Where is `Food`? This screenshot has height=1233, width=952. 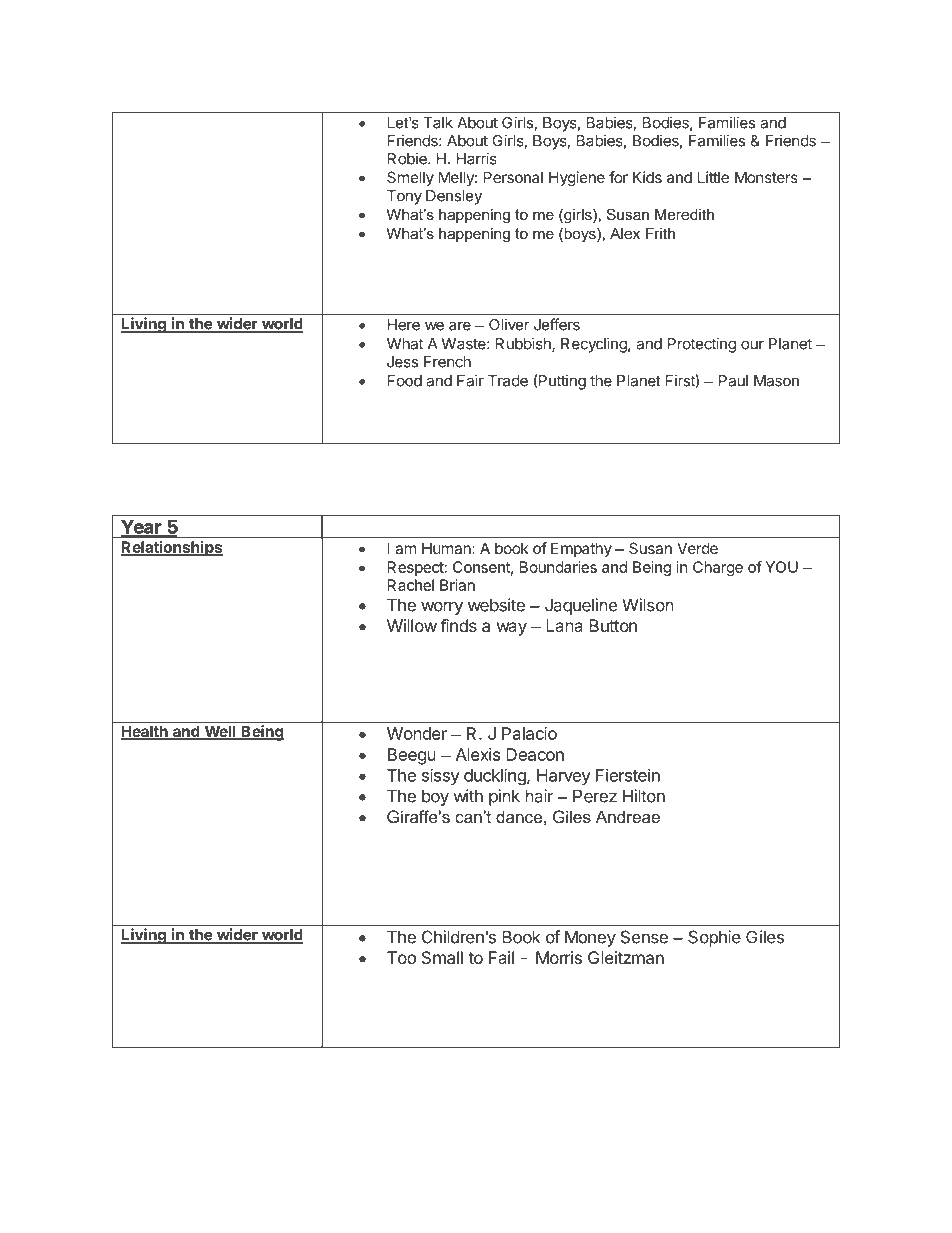 Food is located at coordinates (405, 381).
